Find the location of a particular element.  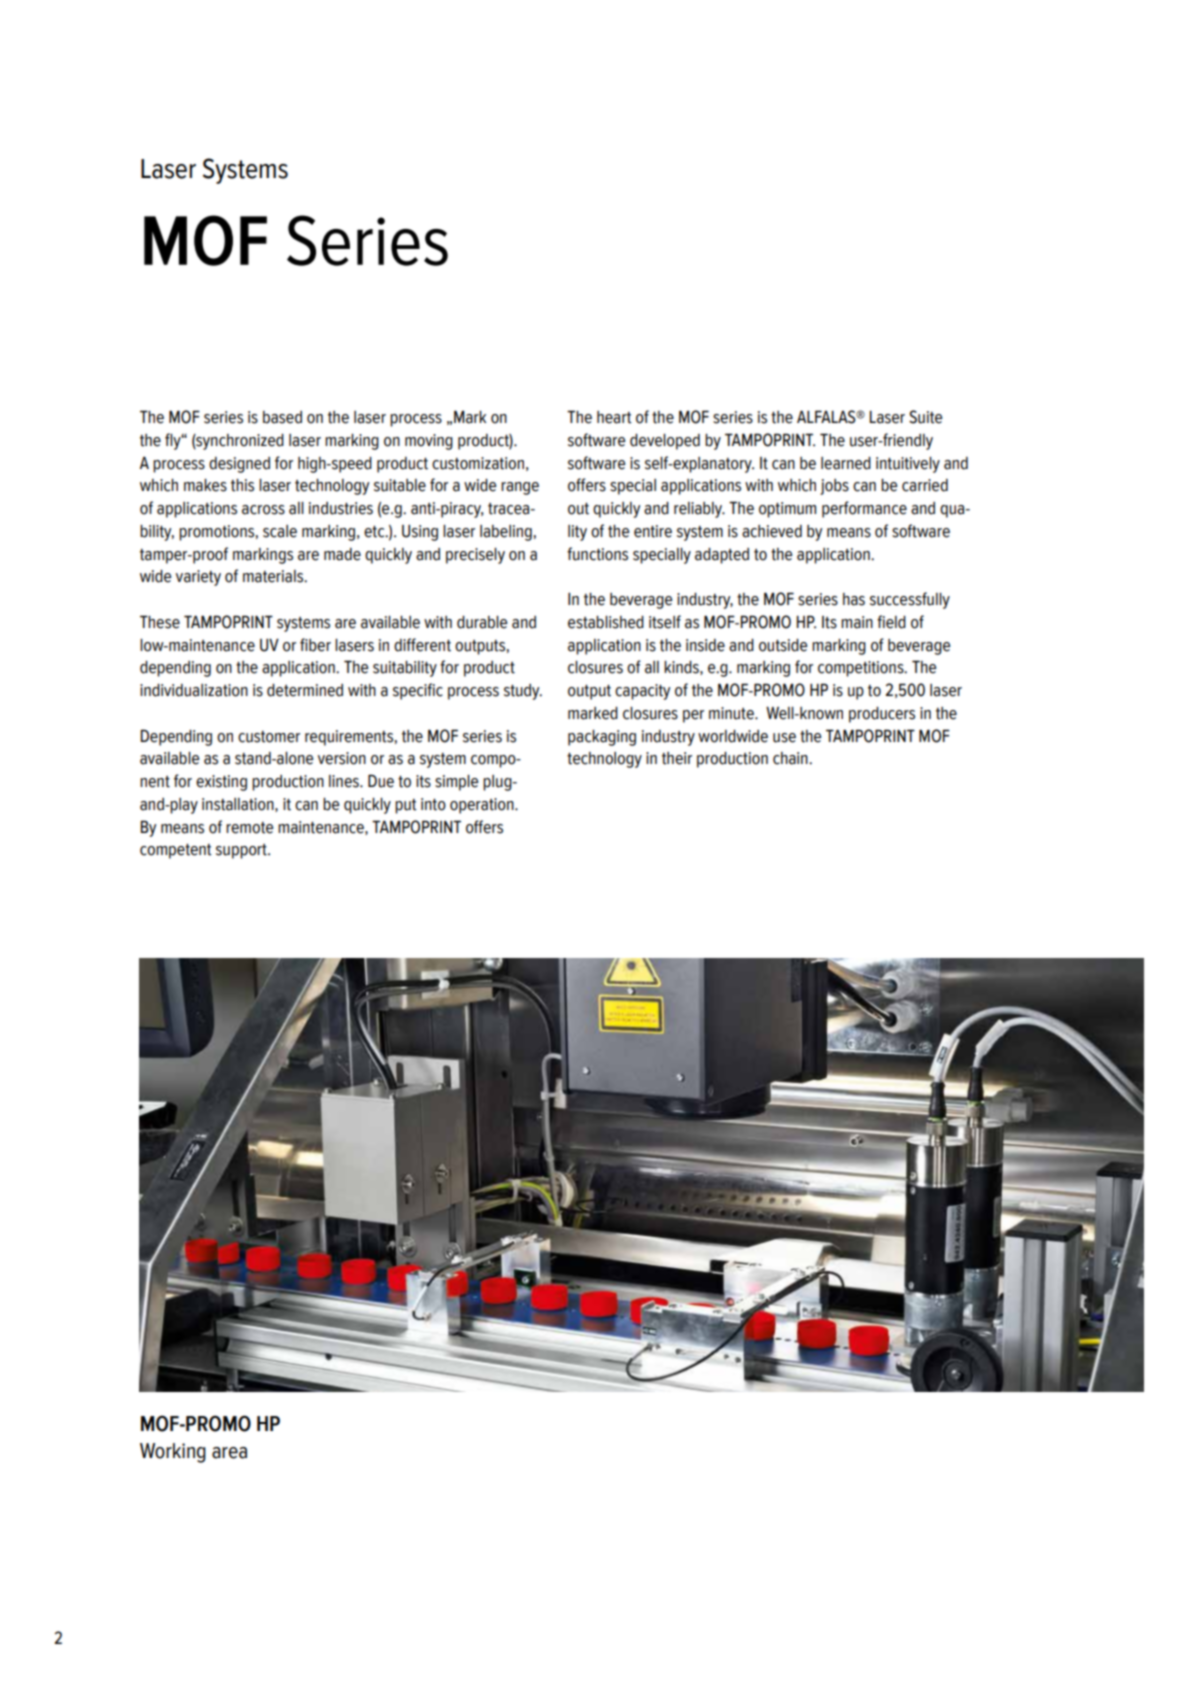

learned is located at coordinates (846, 463).
